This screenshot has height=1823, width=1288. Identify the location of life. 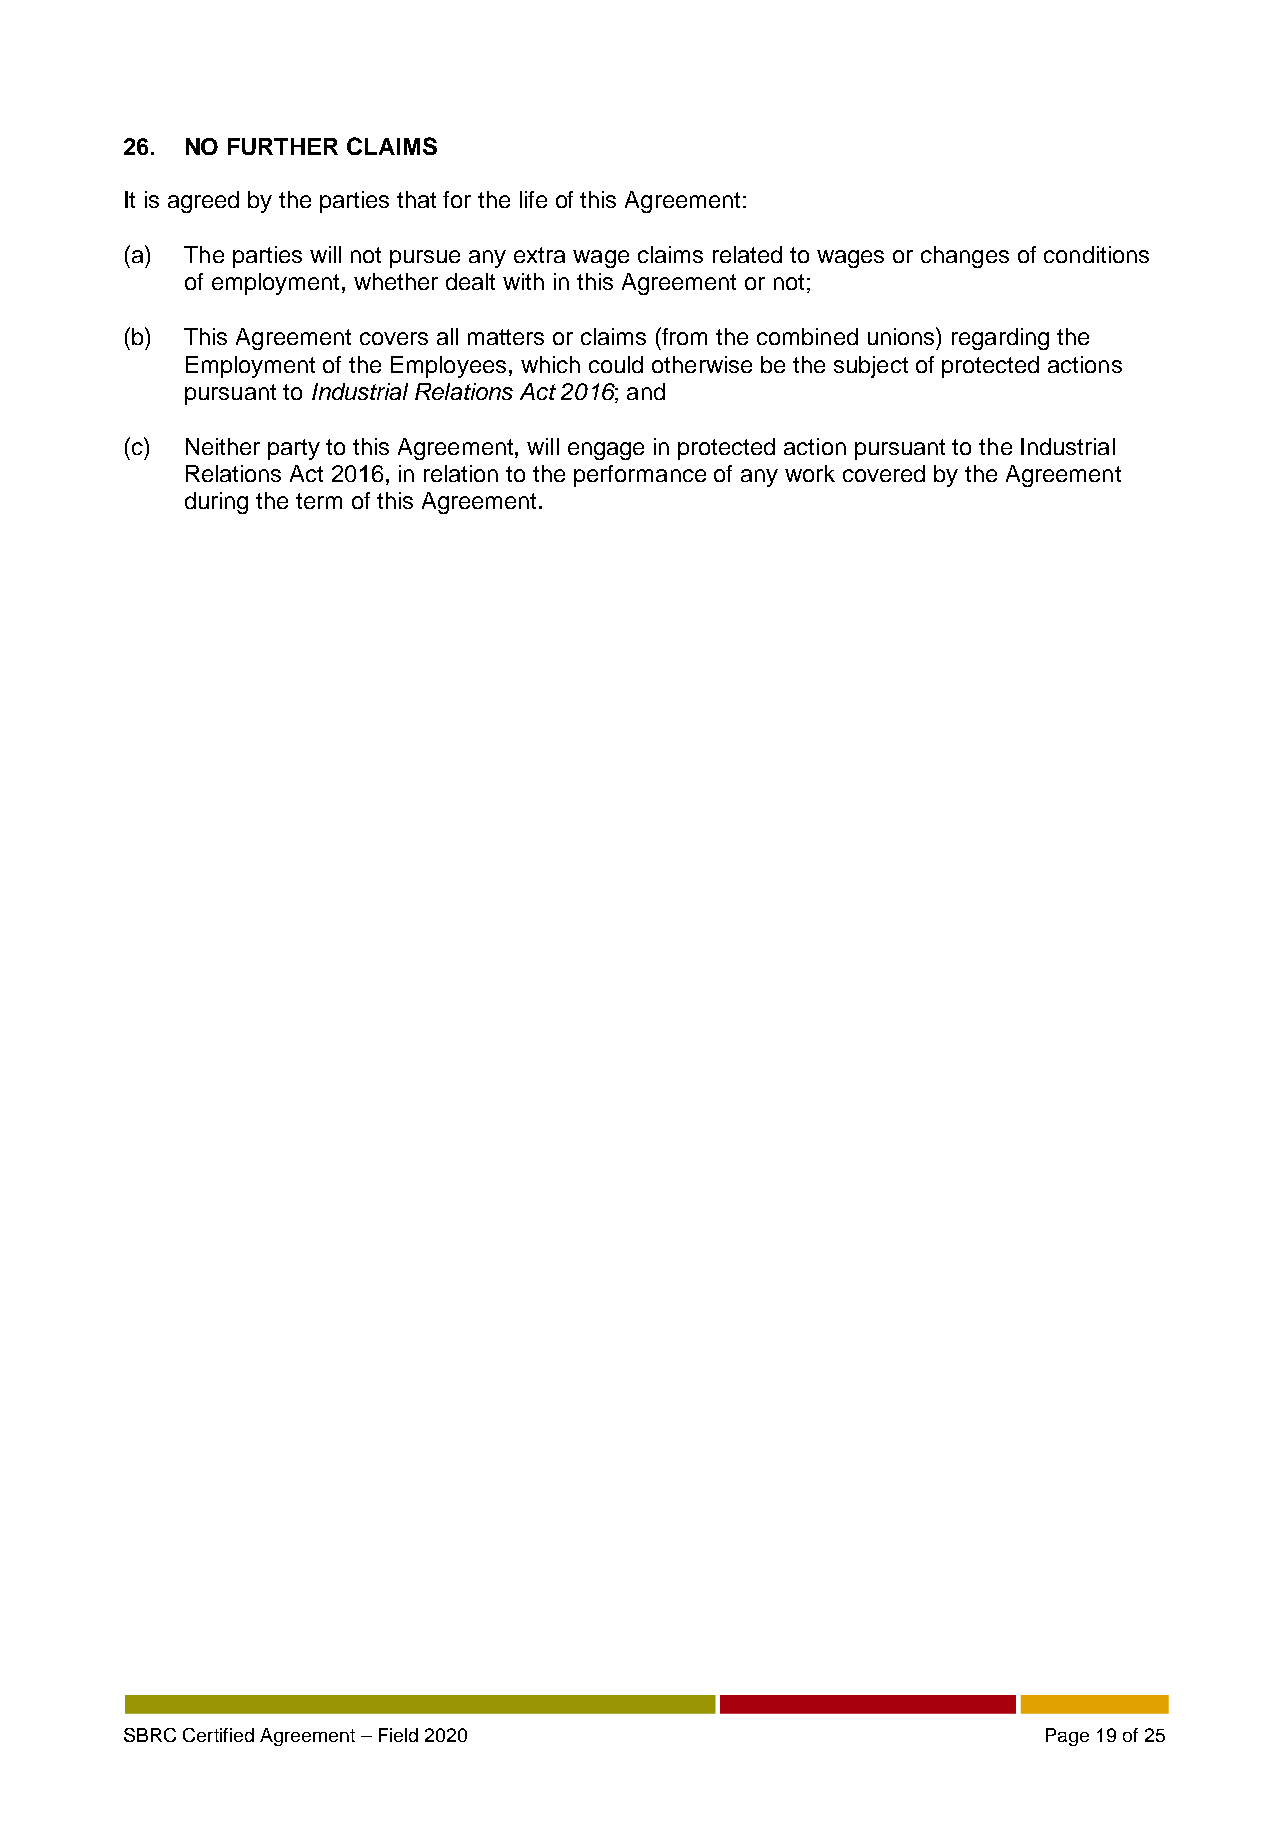
(533, 199).
